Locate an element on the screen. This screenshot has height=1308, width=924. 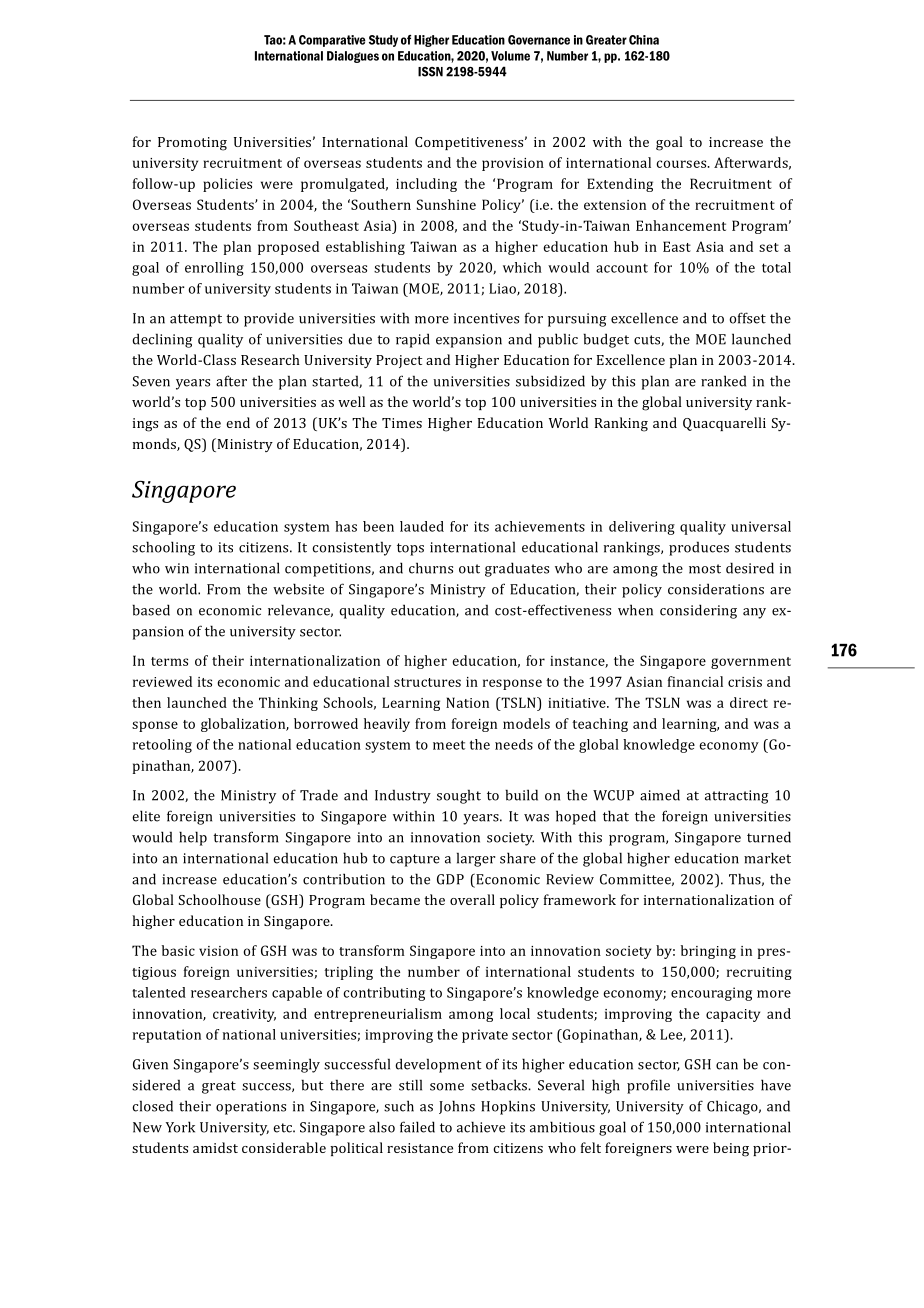
ISSN is located at coordinates (430, 72).
